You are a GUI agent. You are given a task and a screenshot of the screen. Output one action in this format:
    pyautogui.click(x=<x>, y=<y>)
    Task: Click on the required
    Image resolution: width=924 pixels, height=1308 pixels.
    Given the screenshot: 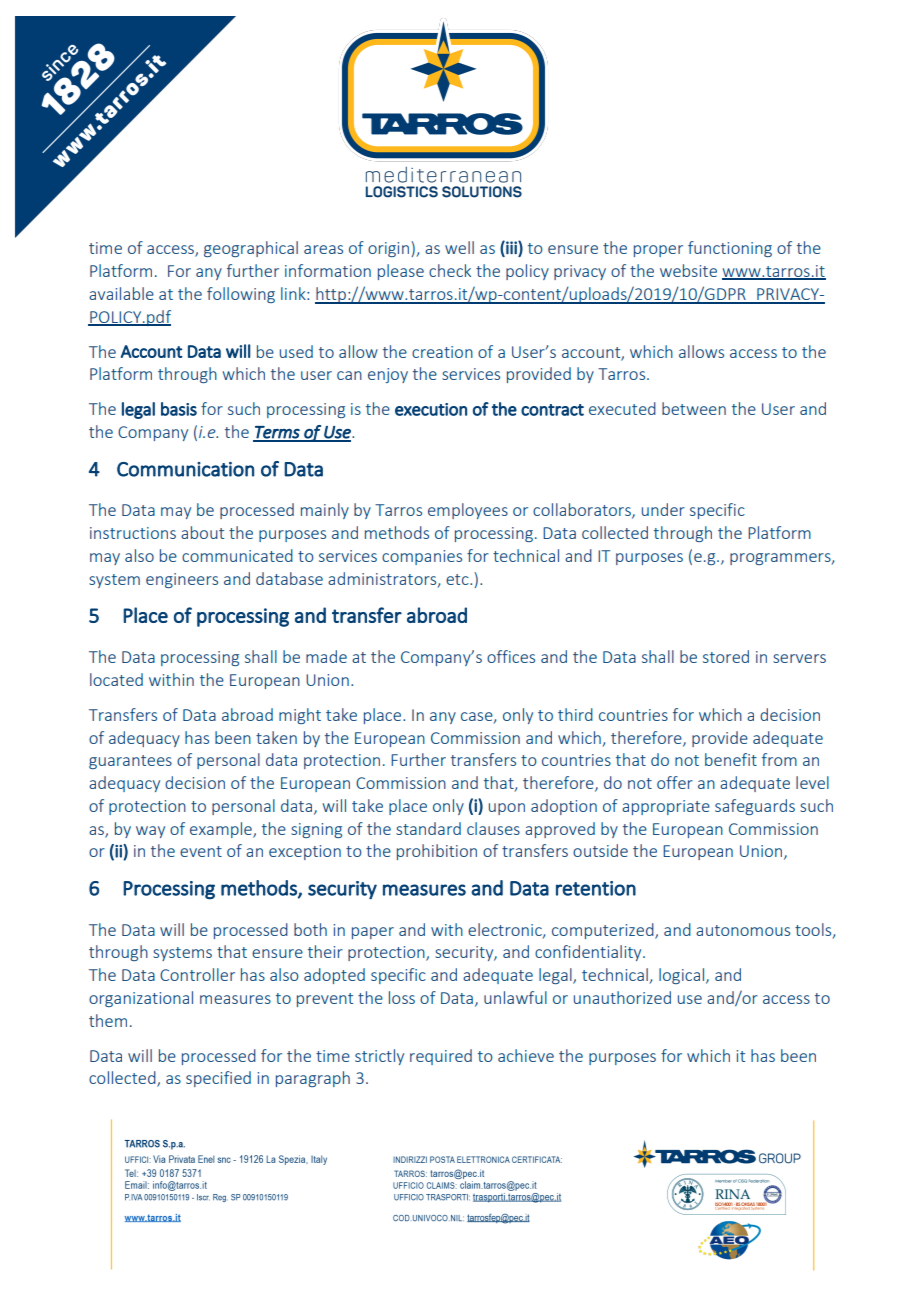 What is the action you would take?
    pyautogui.click(x=441, y=1057)
